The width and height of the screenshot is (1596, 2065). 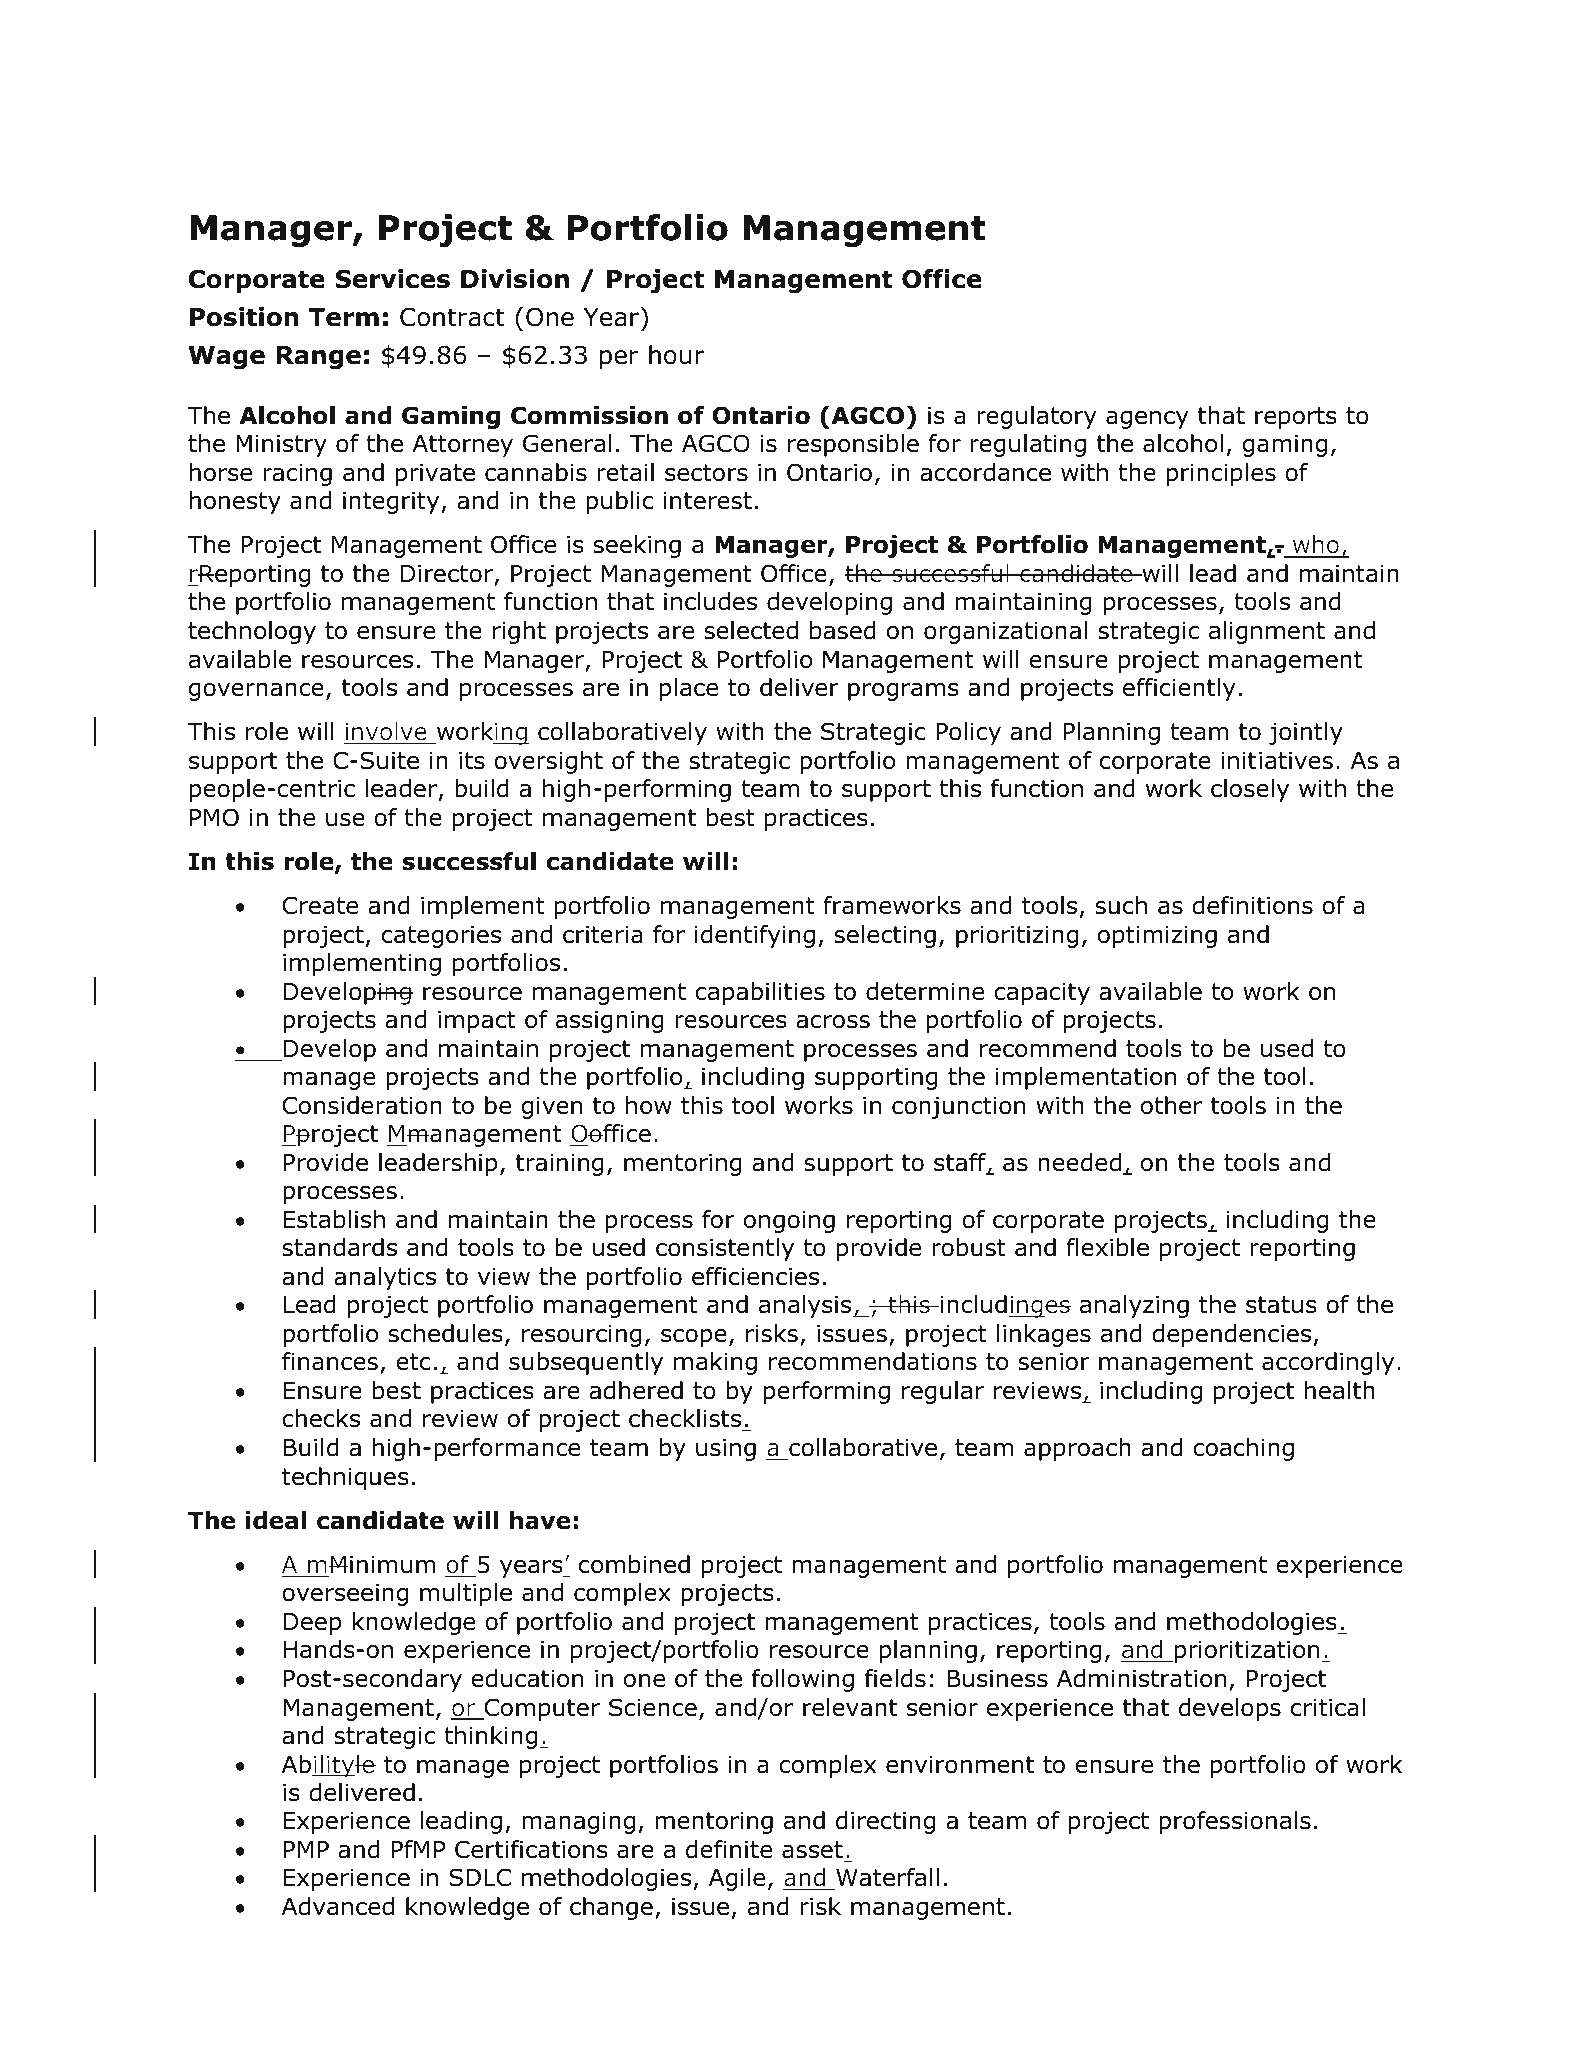 I want to click on asset, so click(x=812, y=1850).
